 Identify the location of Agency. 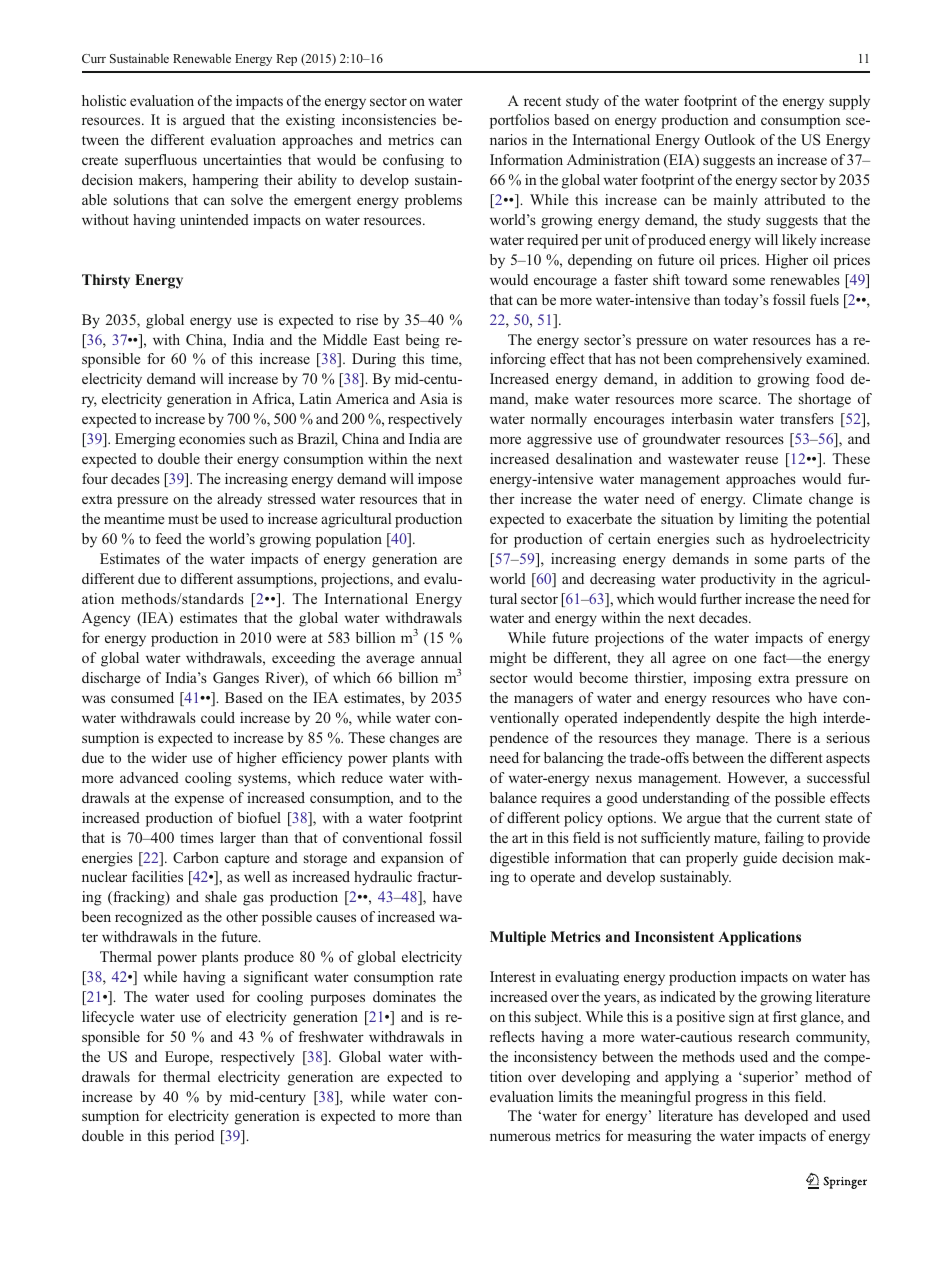
(106, 619).
